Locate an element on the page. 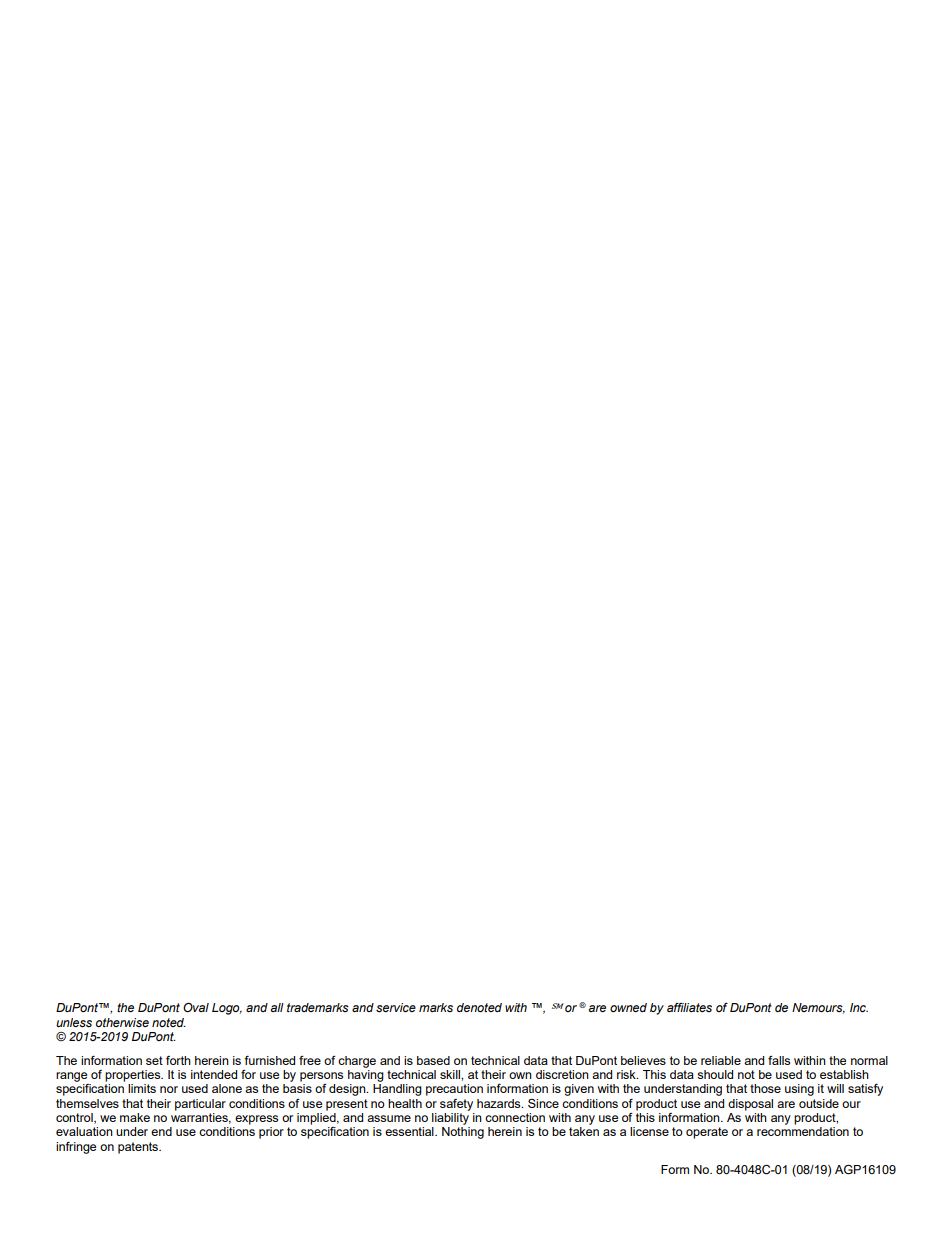 The width and height of the page is (952, 1233). particular is located at coordinates (200, 1105).
